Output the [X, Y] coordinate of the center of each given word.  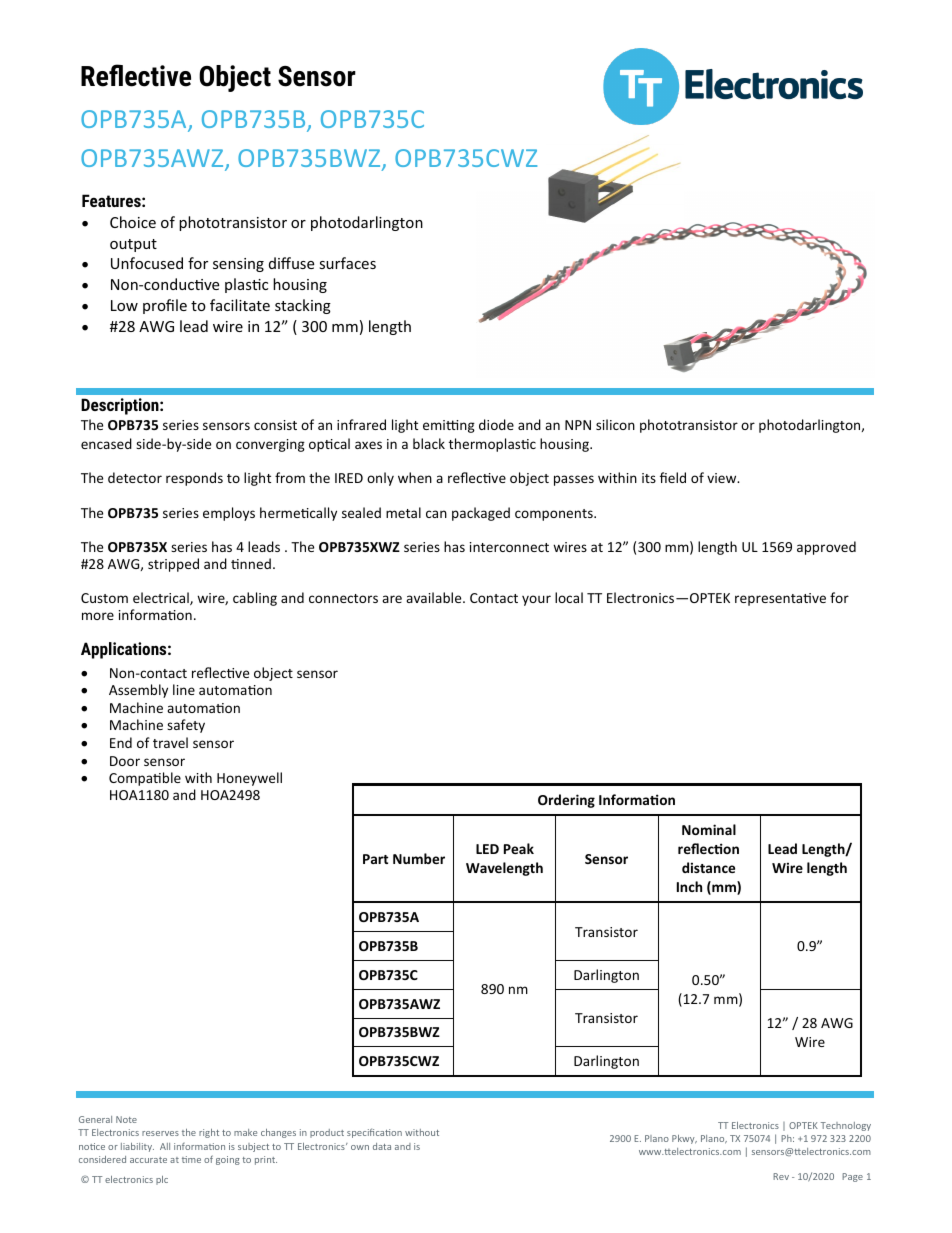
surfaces [347, 263]
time [191, 1159]
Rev [781, 1176]
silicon [615, 424]
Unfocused [147, 263]
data [382, 1146]
